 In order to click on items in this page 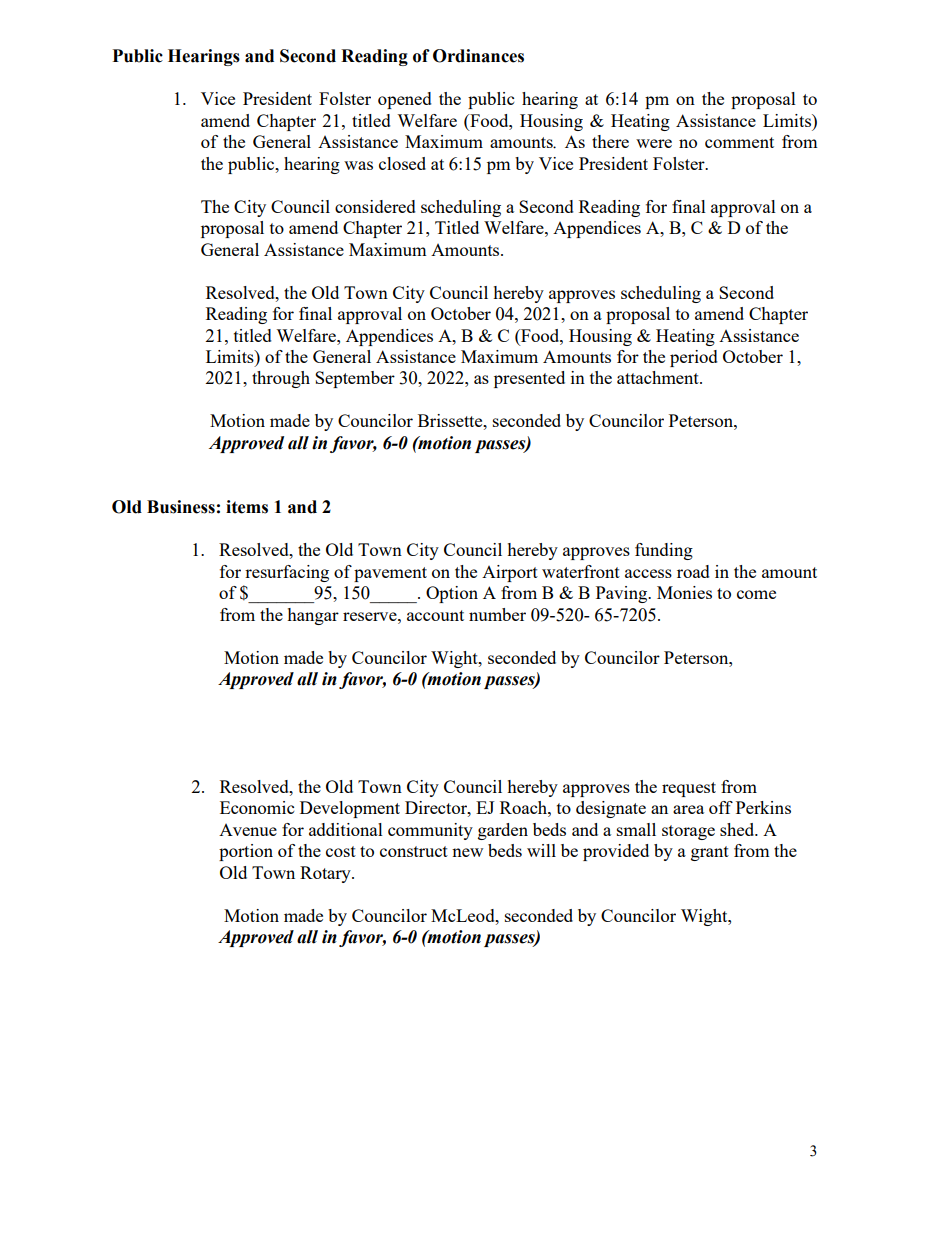, I will do `click(247, 507)`.
